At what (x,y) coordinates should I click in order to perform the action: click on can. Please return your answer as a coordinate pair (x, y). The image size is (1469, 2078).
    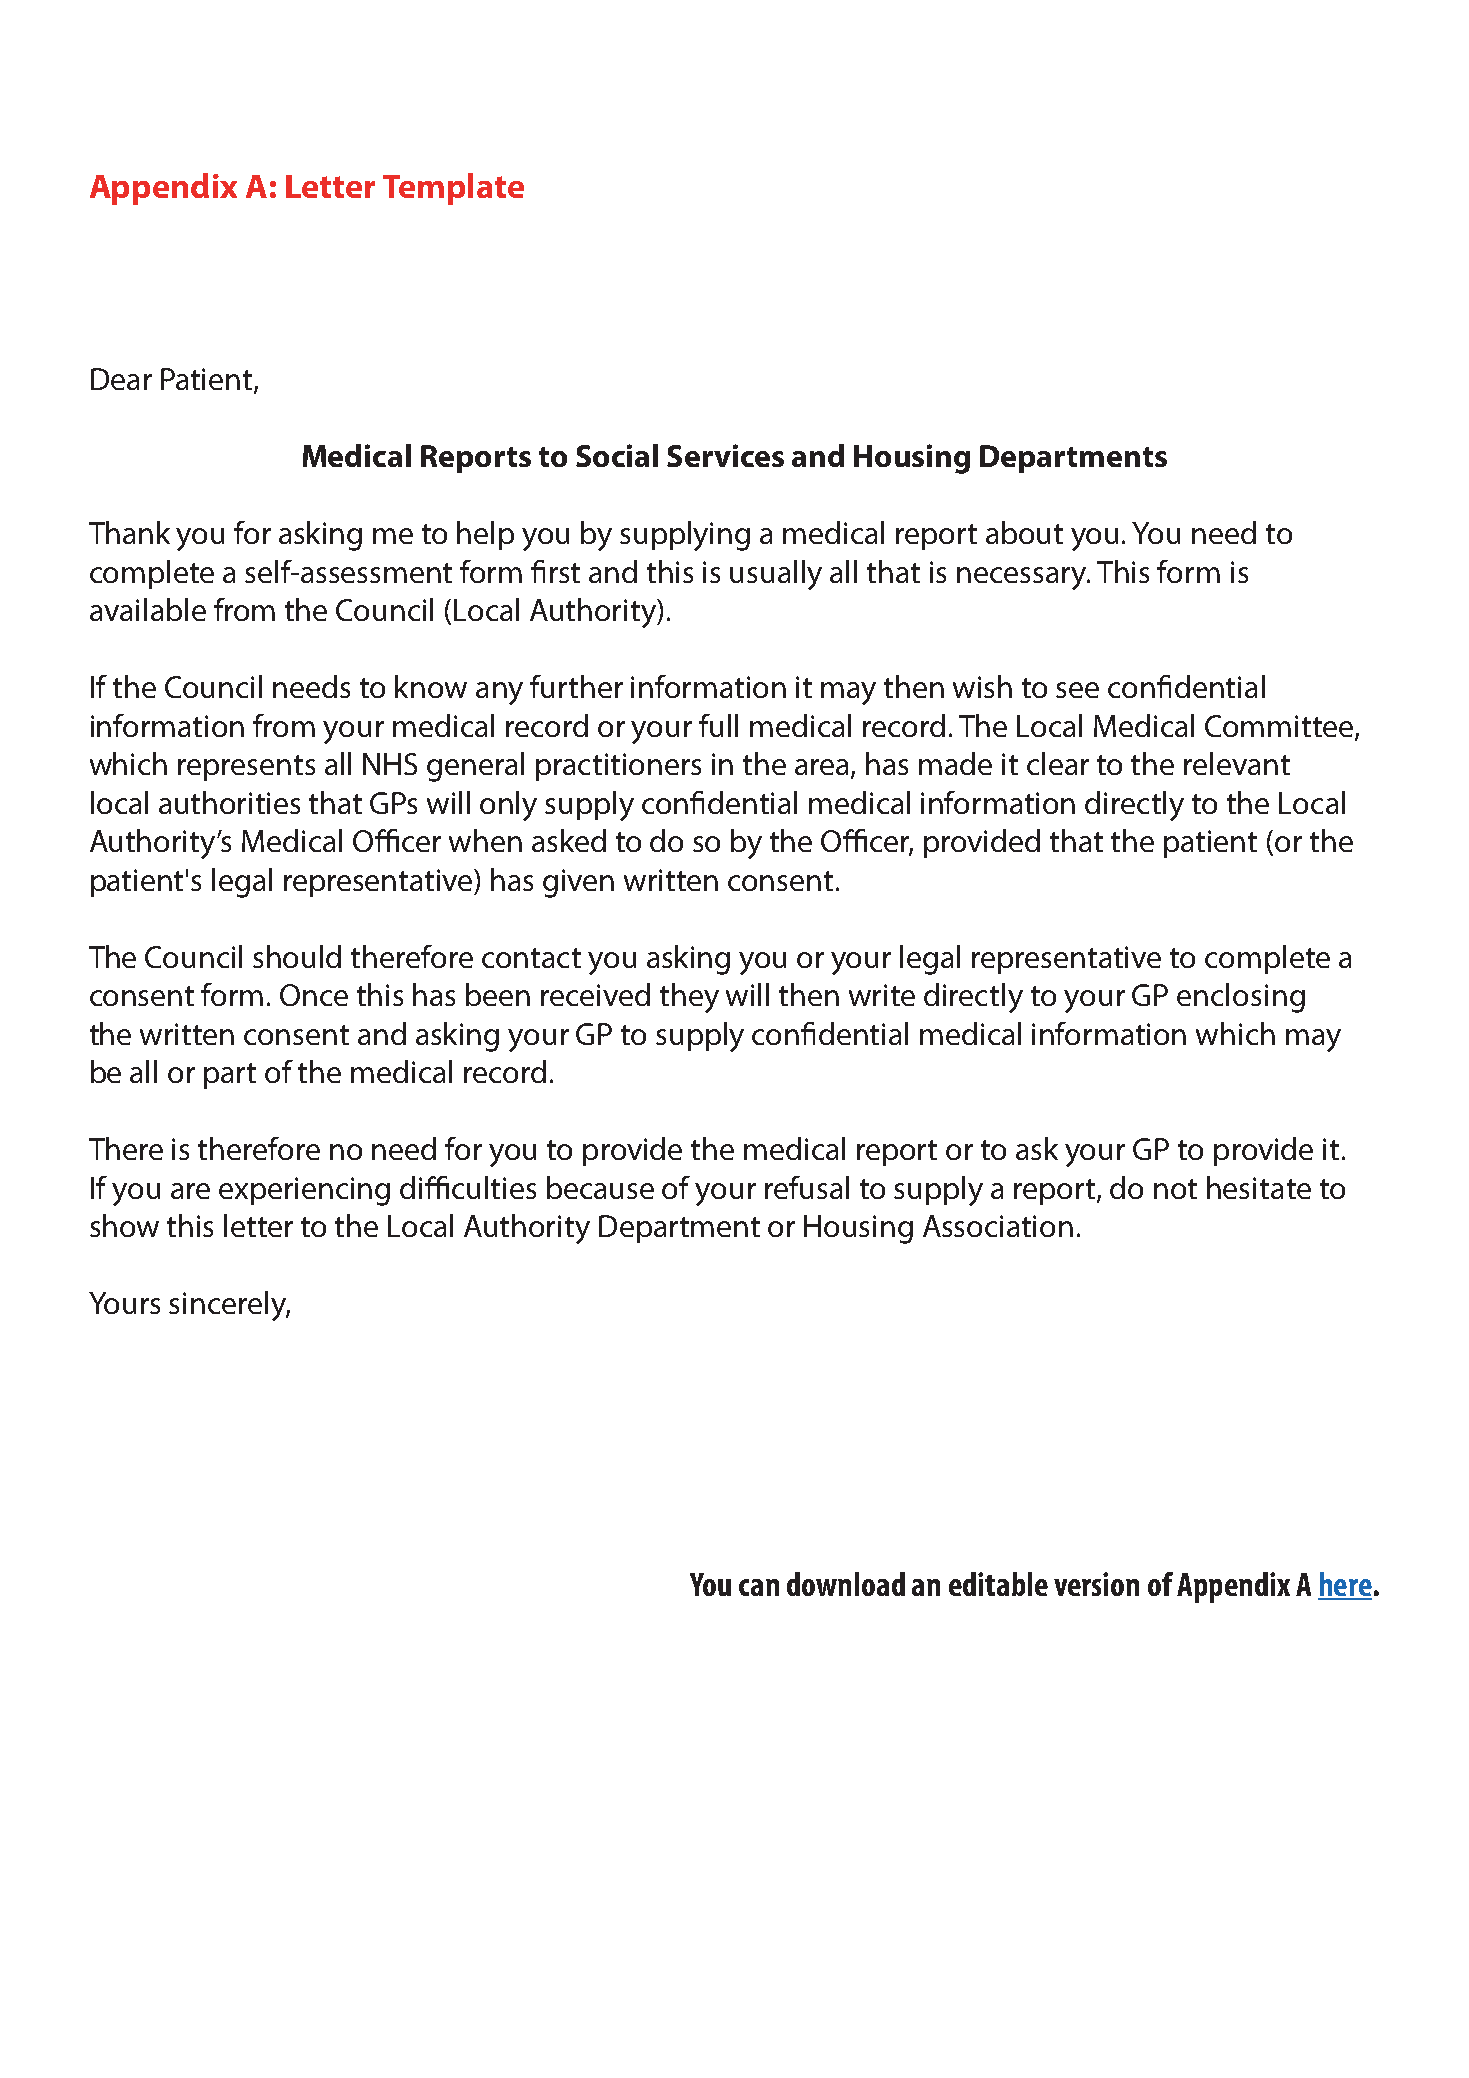
    Looking at the image, I should click on (759, 1587).
